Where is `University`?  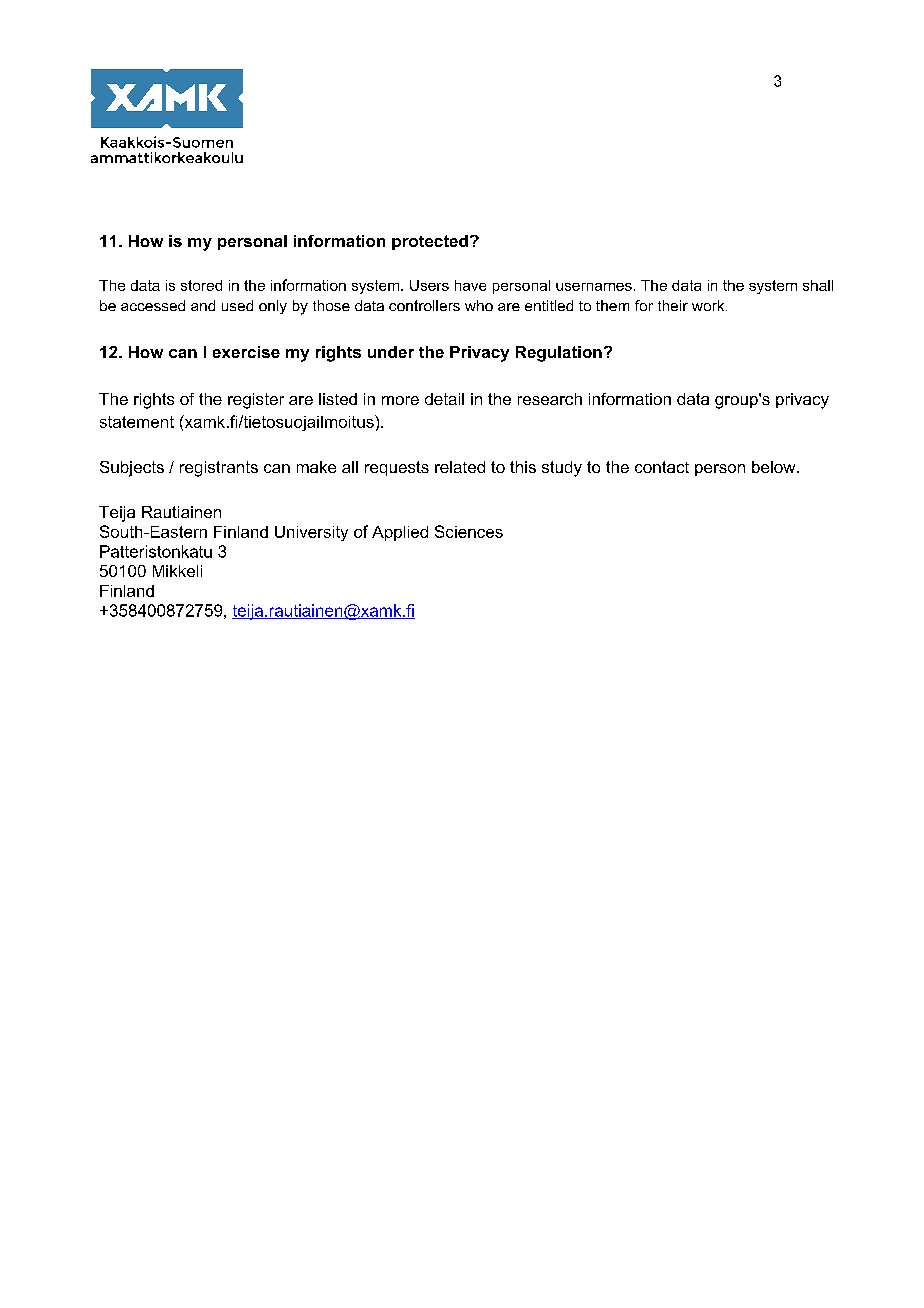
University is located at coordinates (311, 533).
